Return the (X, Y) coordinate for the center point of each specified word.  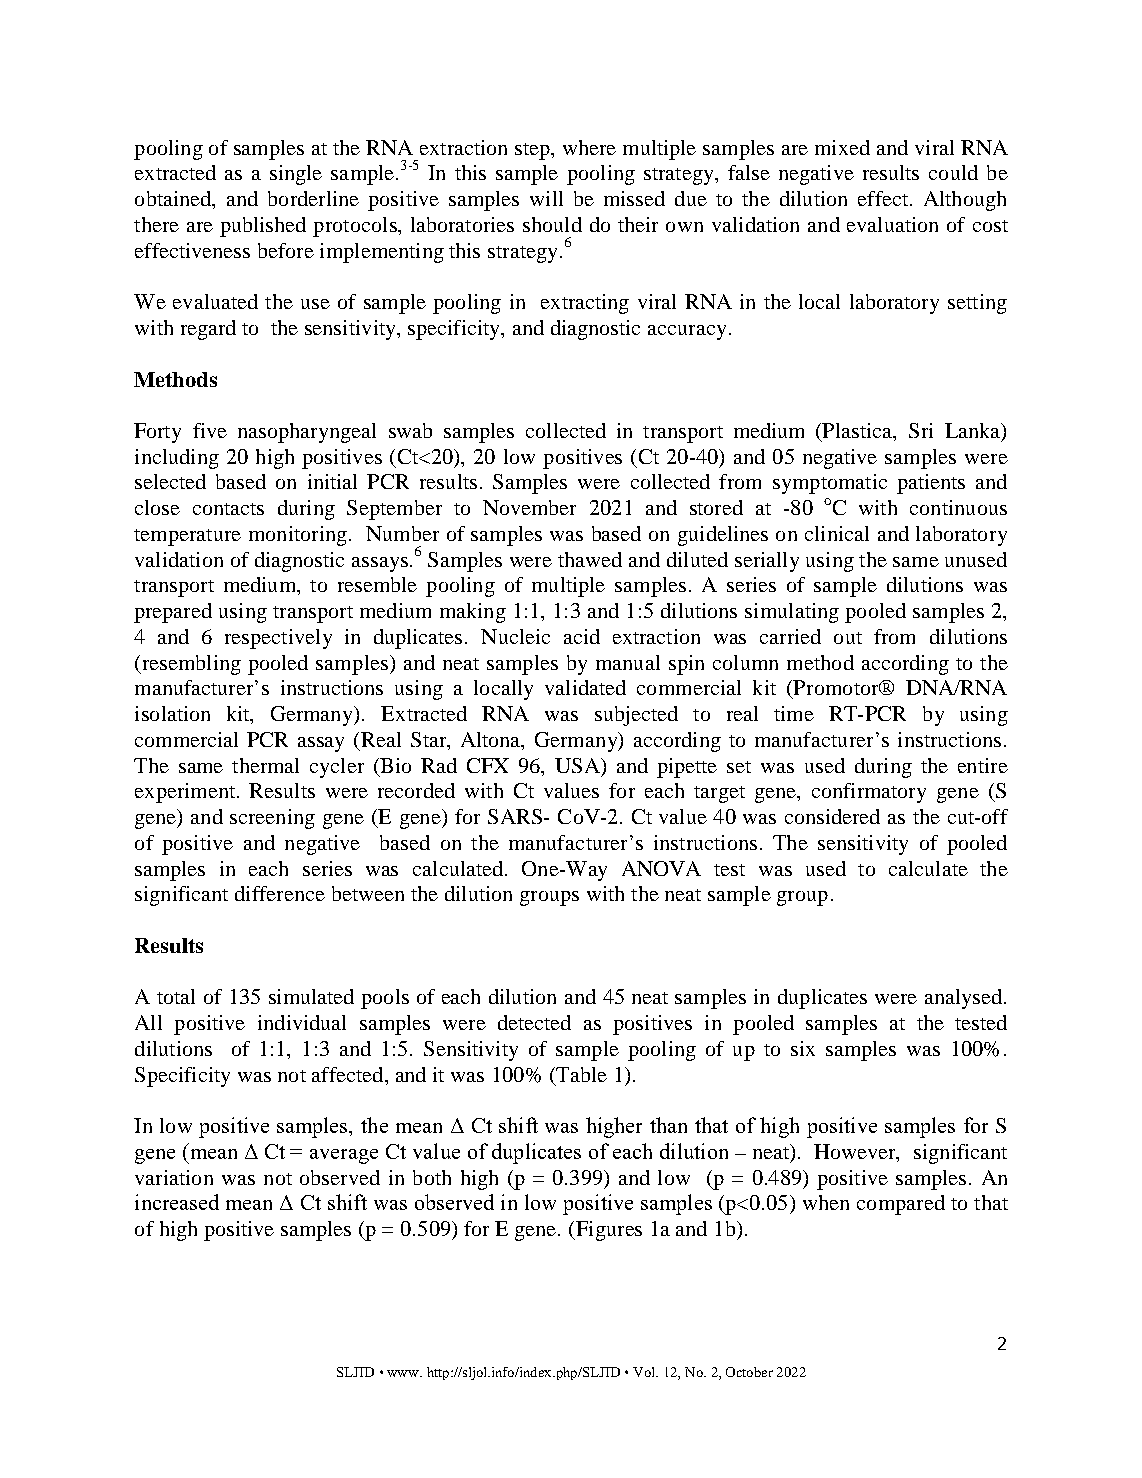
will (546, 198)
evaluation (892, 224)
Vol (645, 1372)
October (749, 1372)
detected (534, 1022)
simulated (311, 996)
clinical (837, 533)
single (296, 175)
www (404, 1373)
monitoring (298, 536)
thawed (590, 559)
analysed (963, 999)
